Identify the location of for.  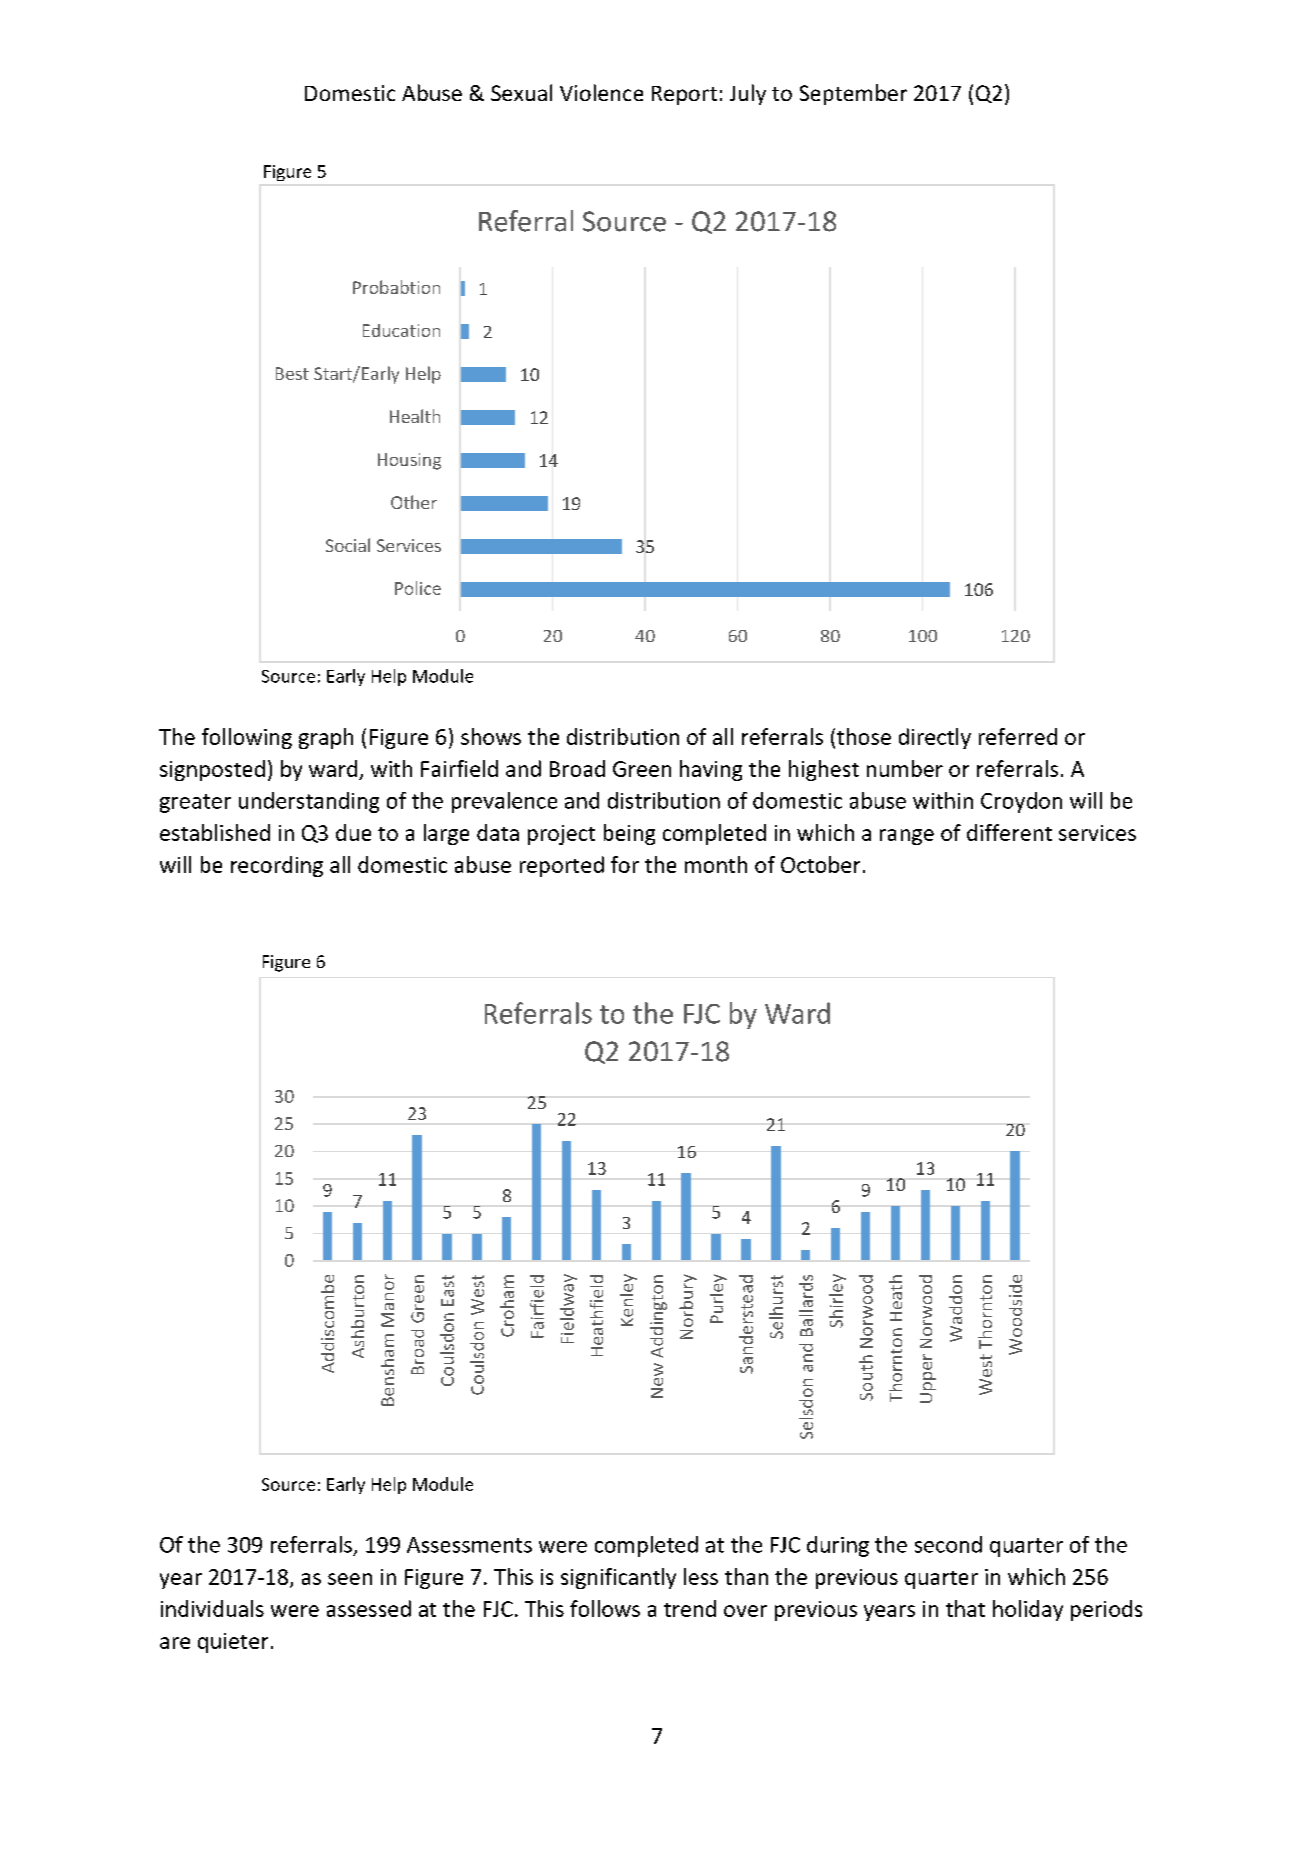
(625, 864).
